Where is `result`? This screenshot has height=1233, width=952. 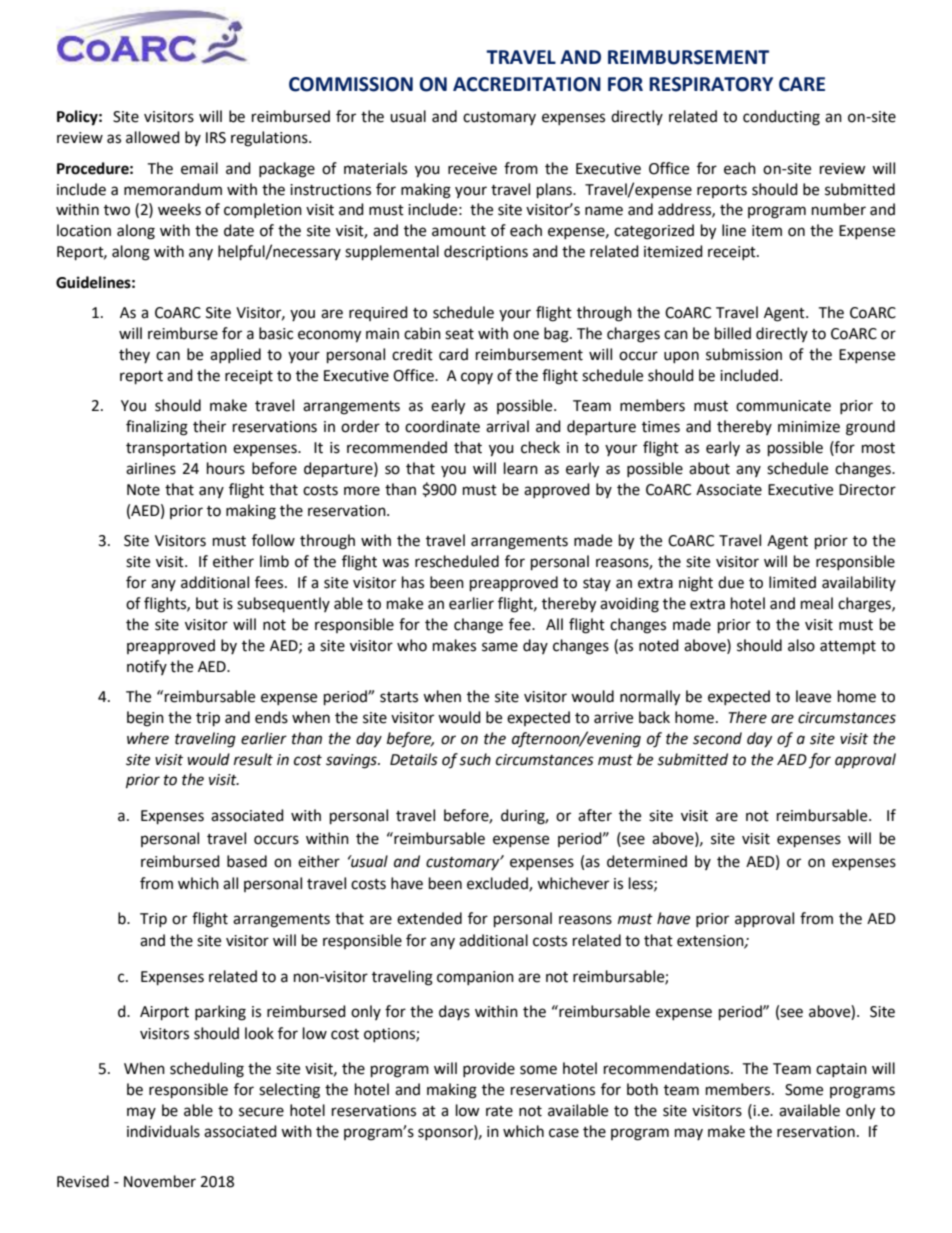 result is located at coordinates (253, 759).
